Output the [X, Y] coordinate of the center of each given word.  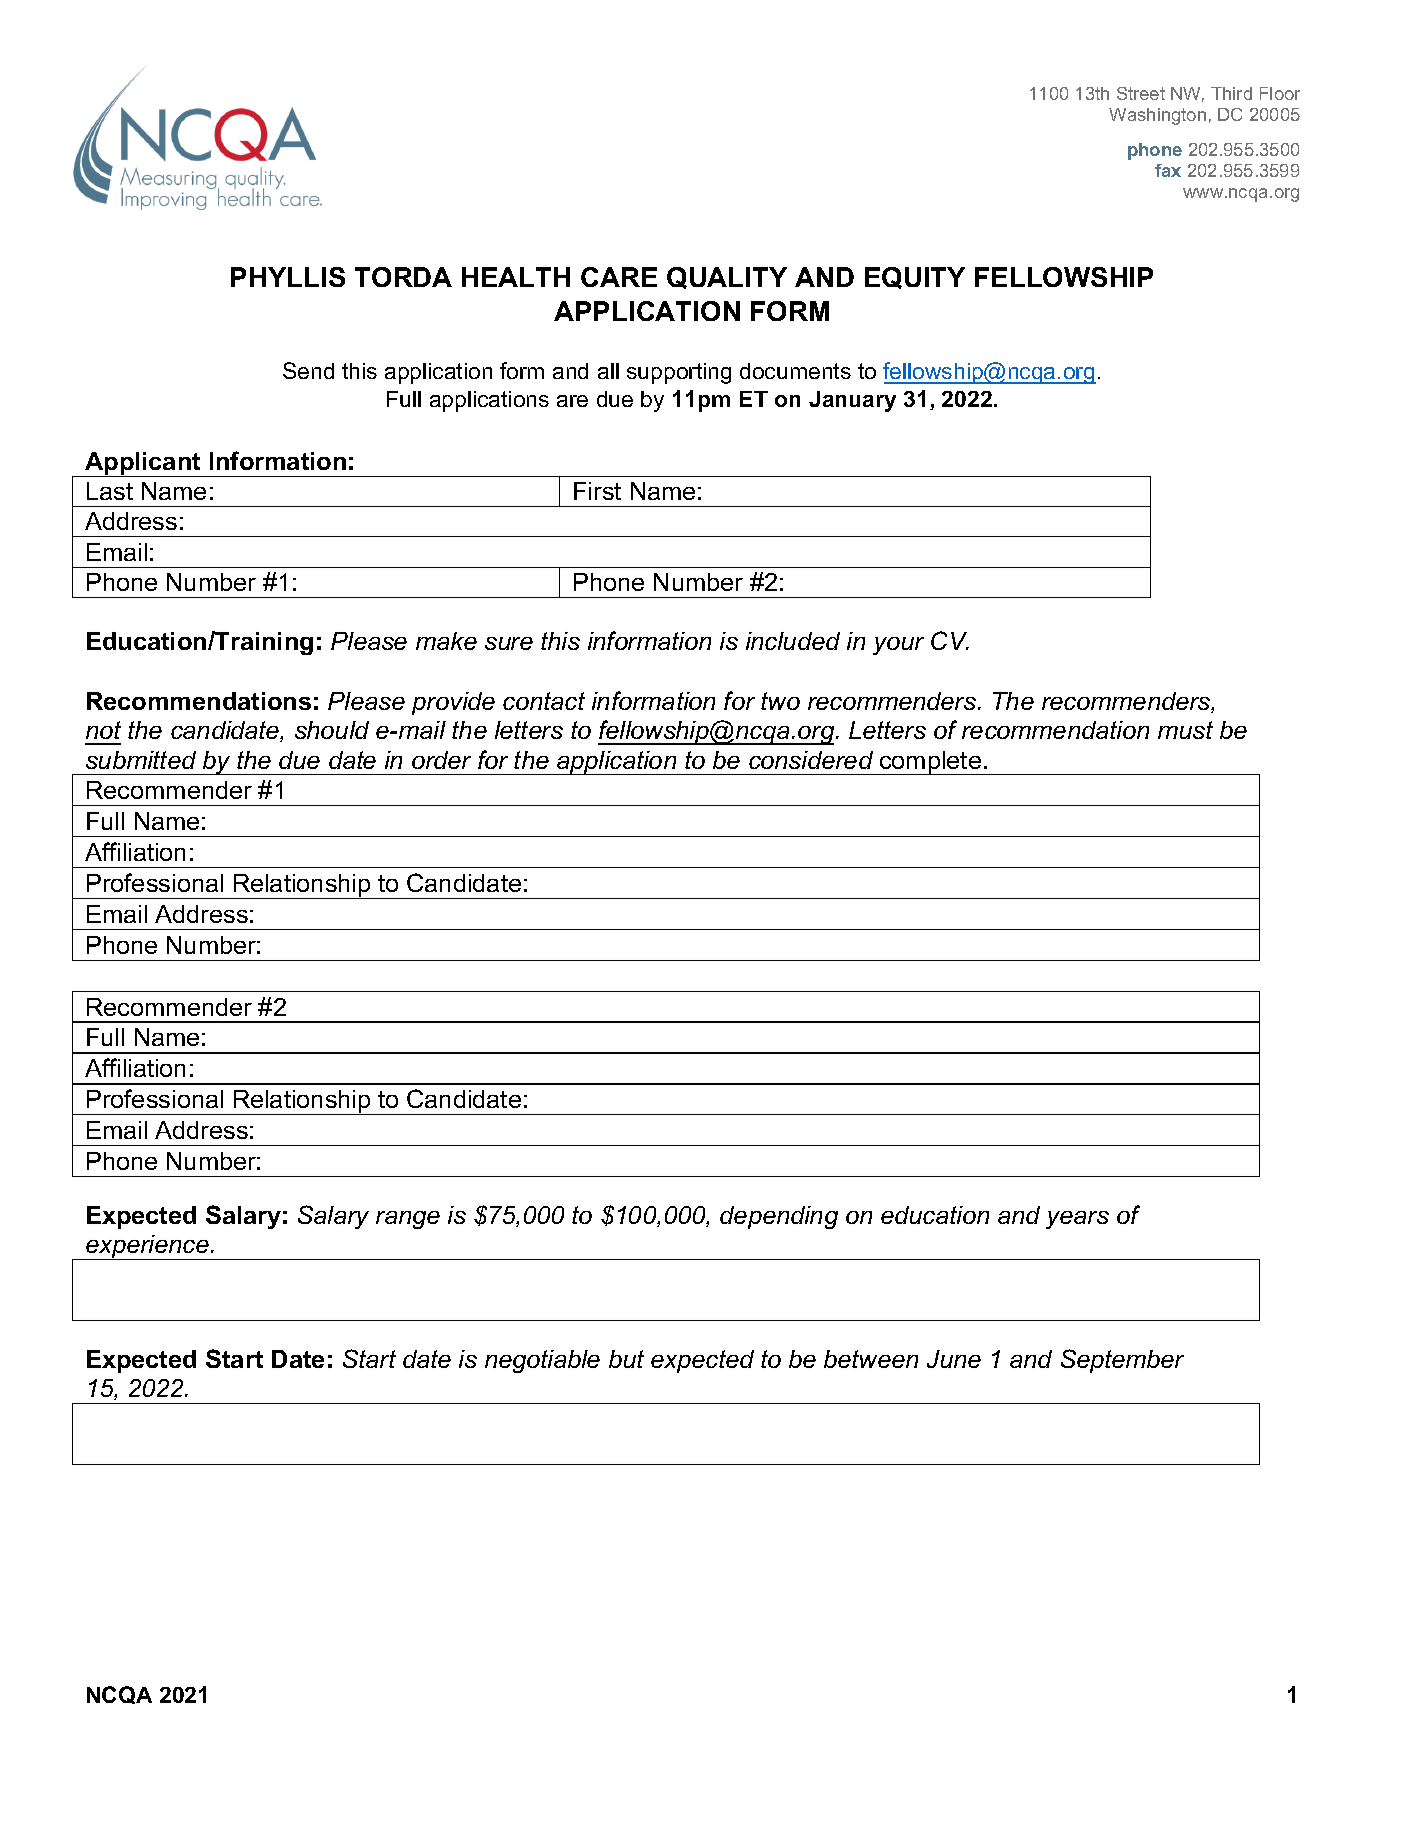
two [780, 701]
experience [147, 1247]
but [626, 1359]
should [332, 730]
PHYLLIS [288, 277]
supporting [679, 373]
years [1077, 1220]
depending [779, 1217]
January [852, 401]
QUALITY [727, 278]
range [408, 1220]
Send [308, 370]
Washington [1157, 116]
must [1185, 730]
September [1122, 1361]
